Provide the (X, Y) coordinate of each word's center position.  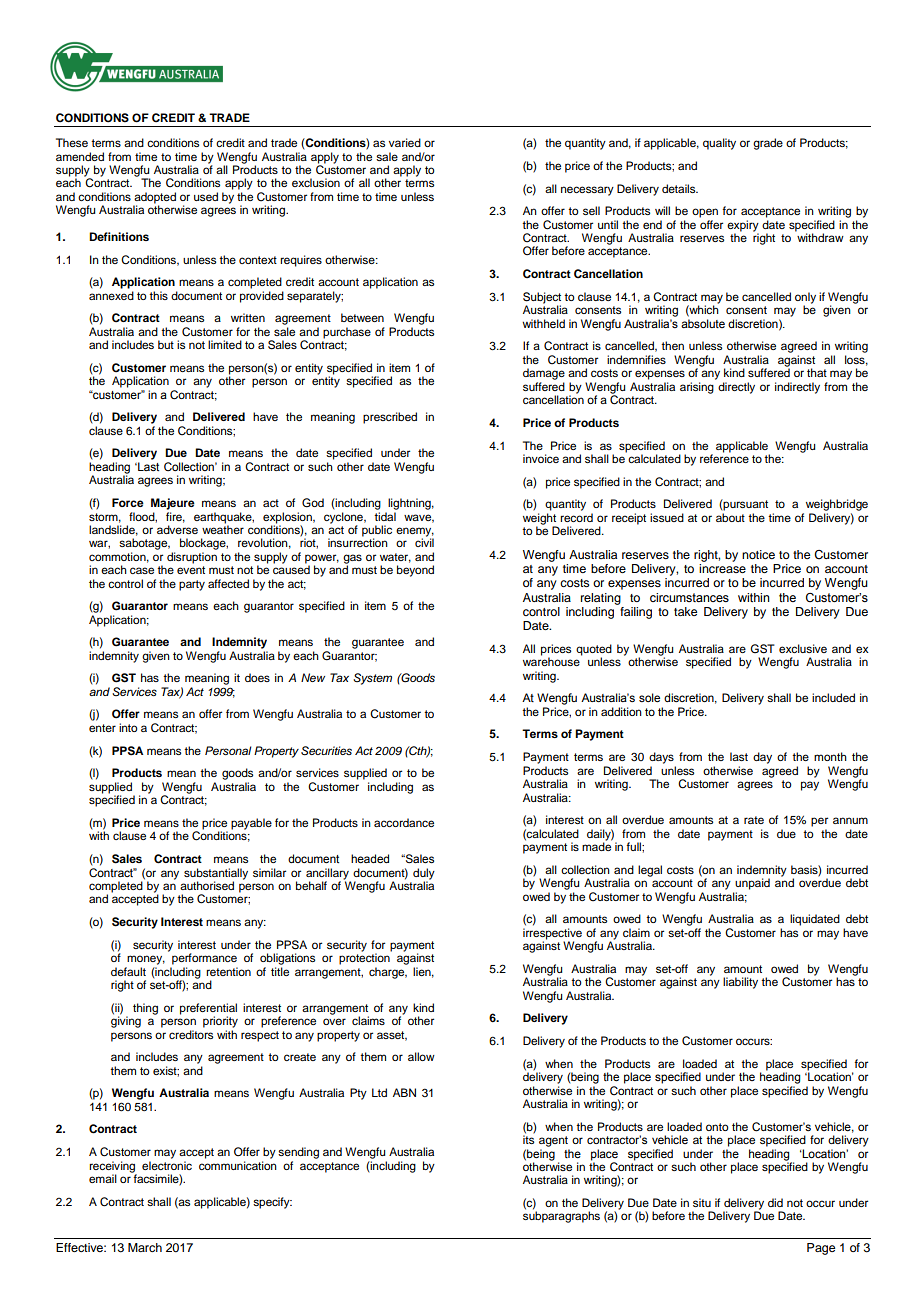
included (833, 697)
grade (768, 144)
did (775, 1202)
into (128, 727)
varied (405, 142)
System (372, 679)
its (528, 1138)
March (145, 1247)
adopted (154, 199)
